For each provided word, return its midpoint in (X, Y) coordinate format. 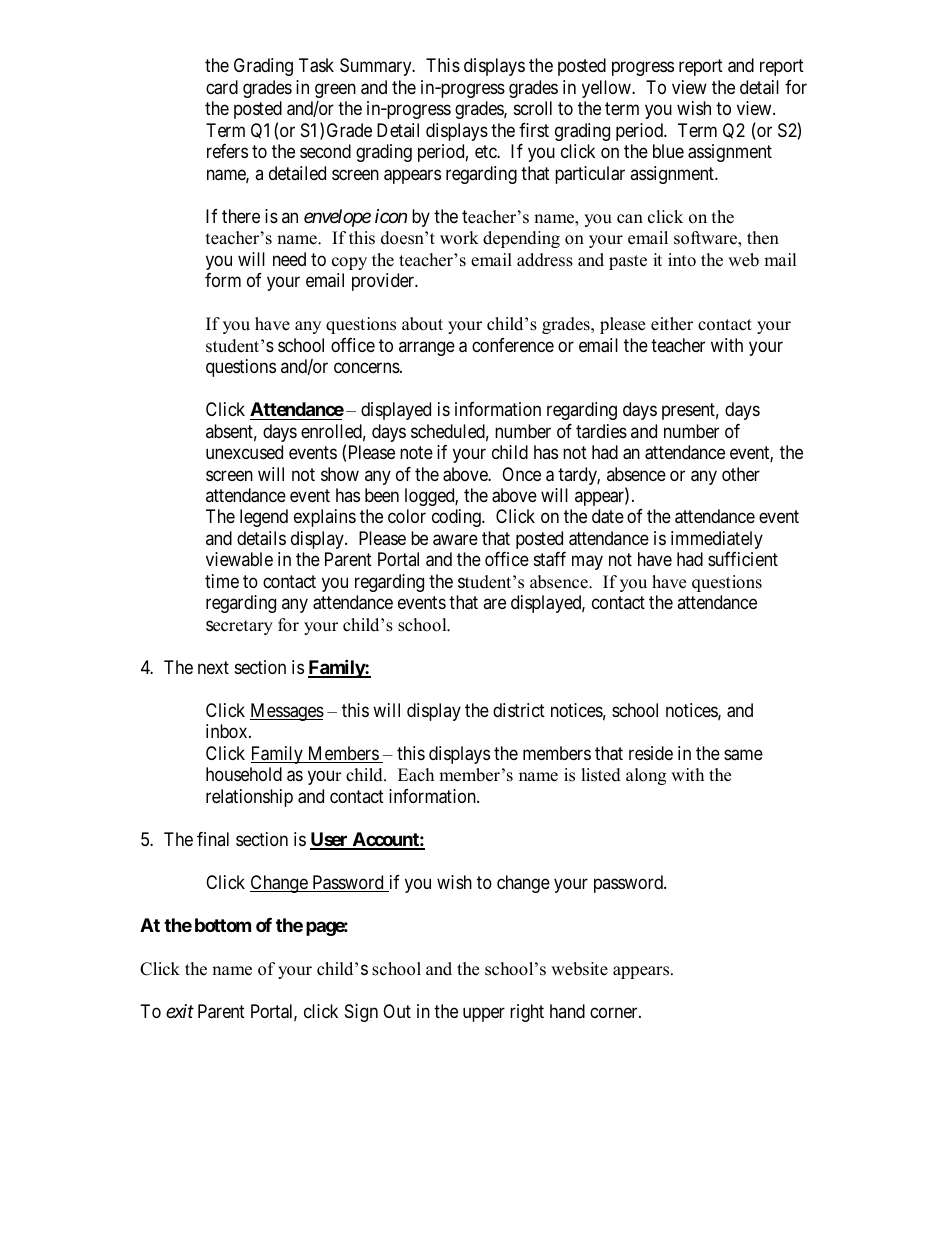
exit (180, 1011)
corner (615, 1012)
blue (668, 151)
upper (484, 1014)
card (222, 87)
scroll (533, 108)
